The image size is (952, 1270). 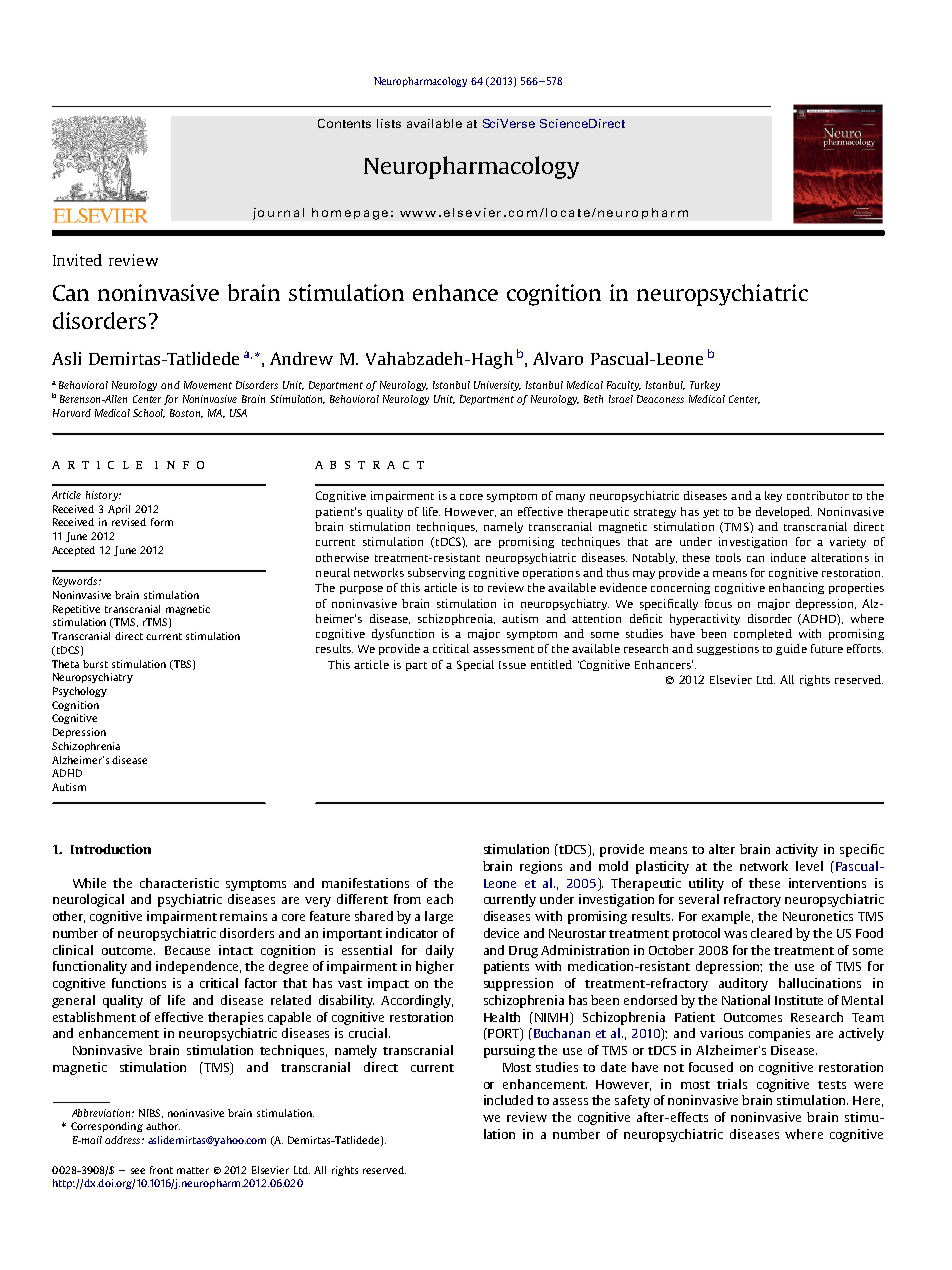 I want to click on author, so click(x=163, y=1126).
